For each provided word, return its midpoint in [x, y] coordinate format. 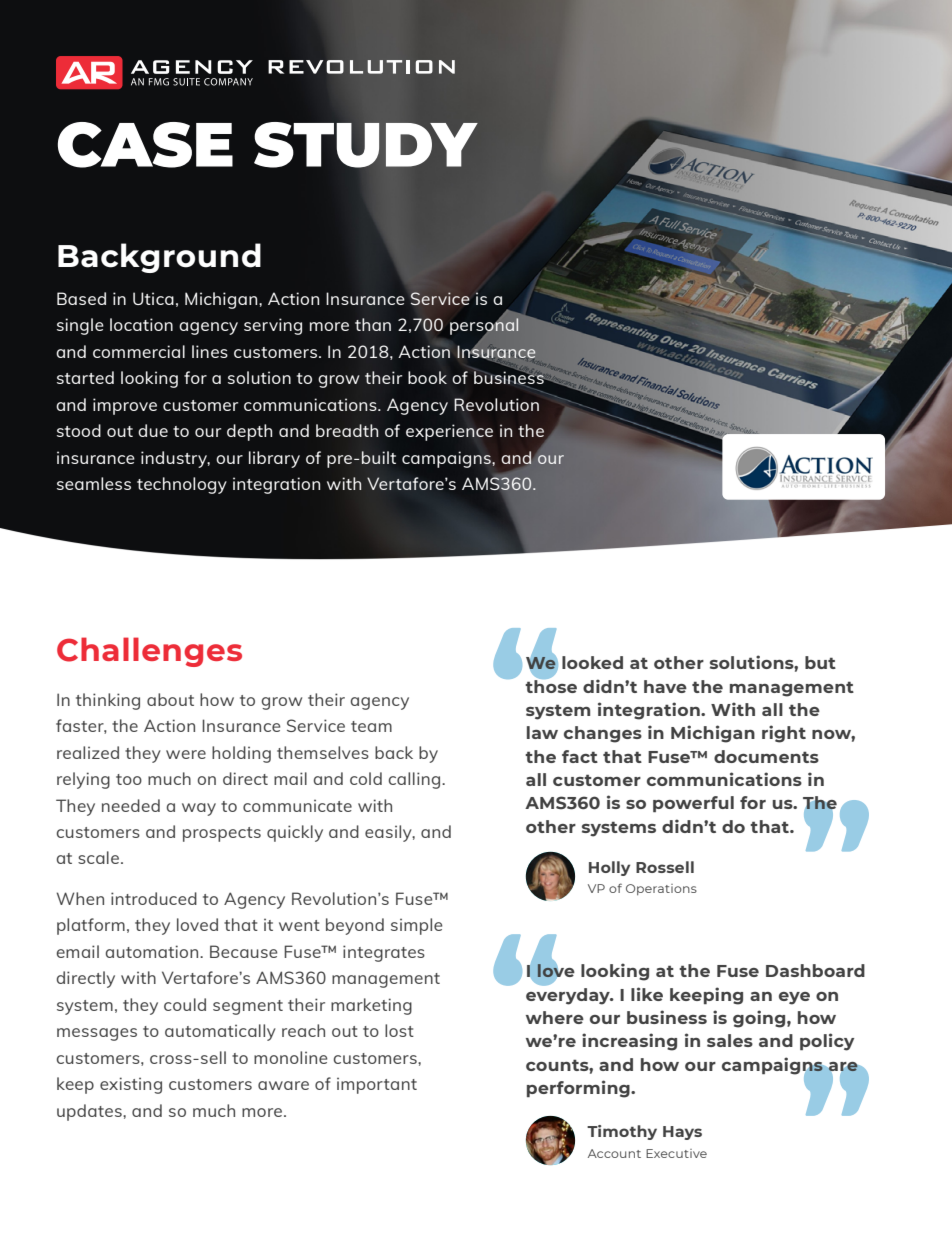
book [427, 377]
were [186, 754]
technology [182, 485]
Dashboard [815, 970]
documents [766, 756]
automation [153, 951]
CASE [145, 145]
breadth [347, 430]
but [820, 662]
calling [415, 780]
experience [449, 432]
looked [592, 662]
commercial [139, 351]
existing [131, 1085]
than [373, 324]
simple [416, 926]
